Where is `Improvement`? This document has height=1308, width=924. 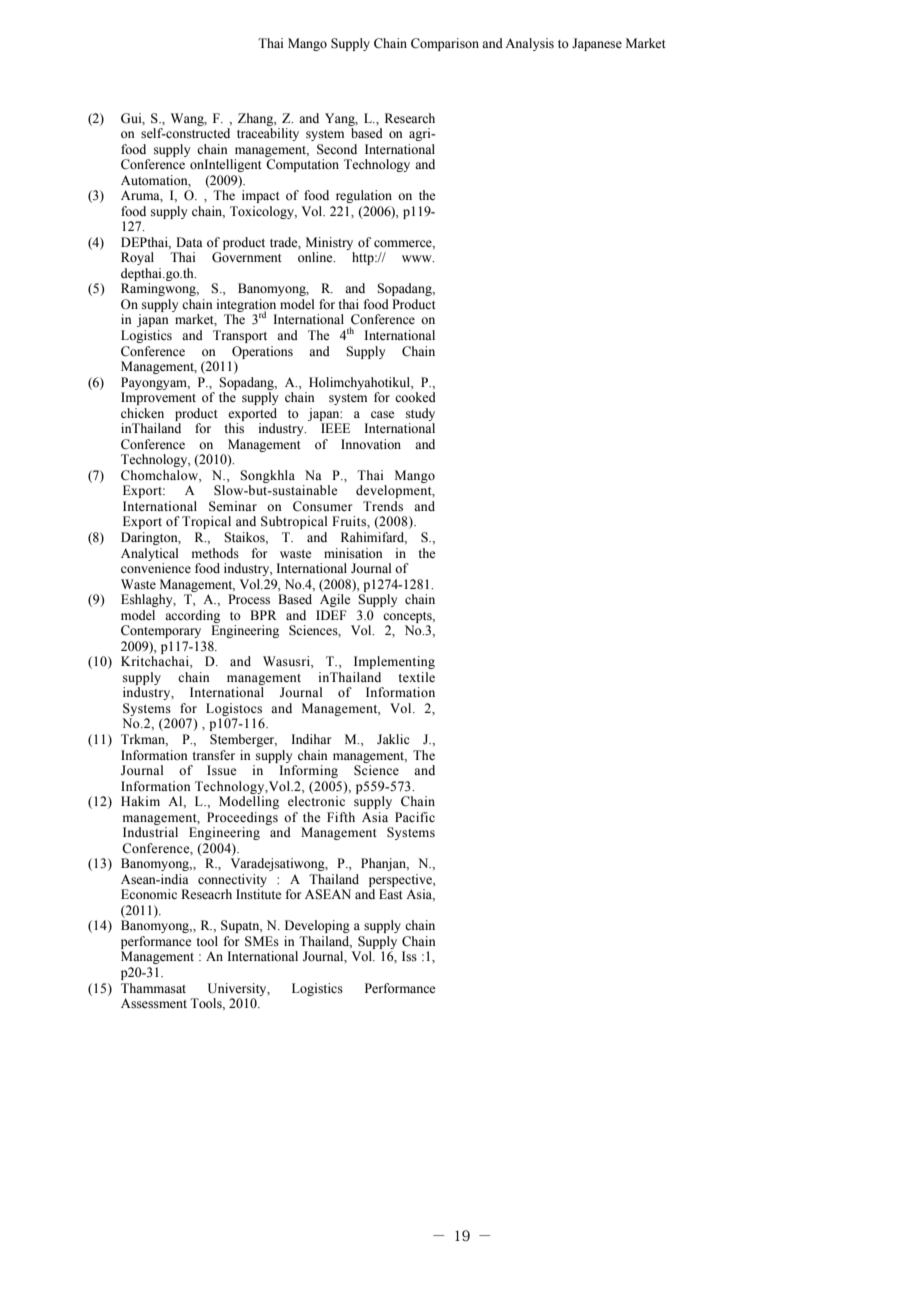
Improvement is located at coordinates (158, 398).
